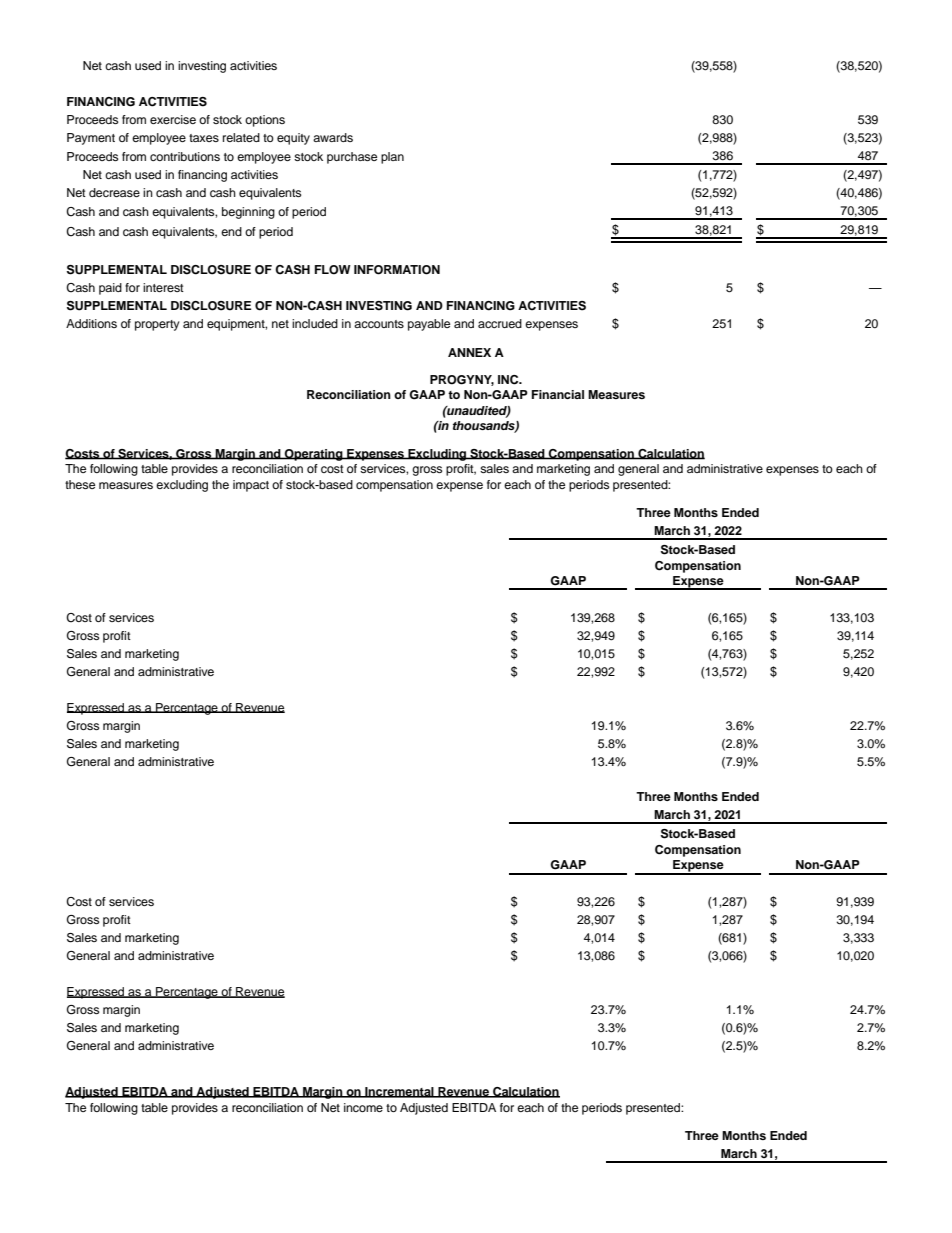  What do you see at coordinates (469, 352) in the screenshot?
I see `ANNEX` at bounding box center [469, 352].
